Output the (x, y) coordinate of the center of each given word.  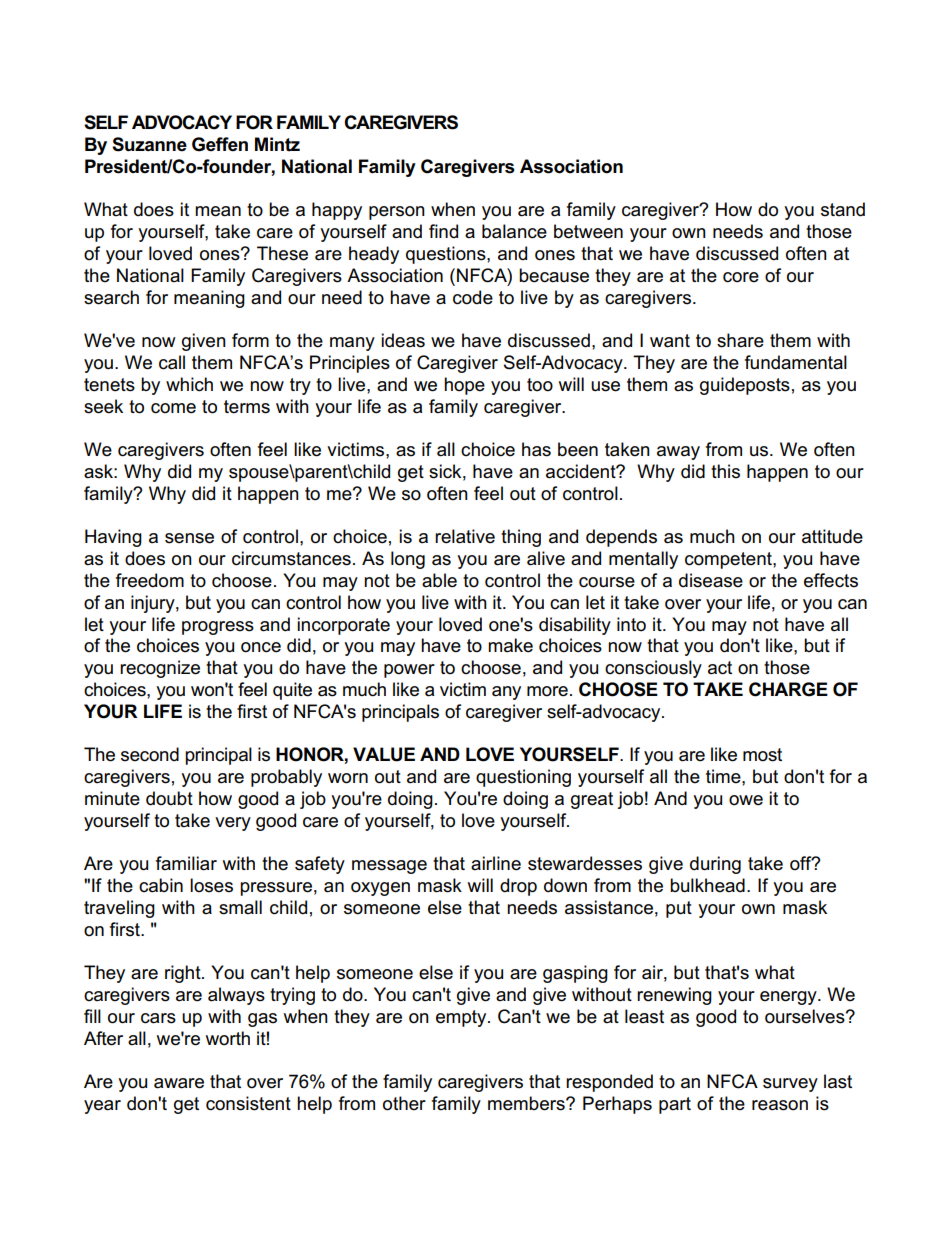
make (510, 645)
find (443, 231)
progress (218, 628)
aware (179, 1083)
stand (843, 209)
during (715, 865)
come (173, 408)
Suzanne (149, 144)
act (720, 668)
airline (496, 863)
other (404, 1103)
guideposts (745, 386)
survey (790, 1085)
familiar (186, 863)
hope (464, 386)
